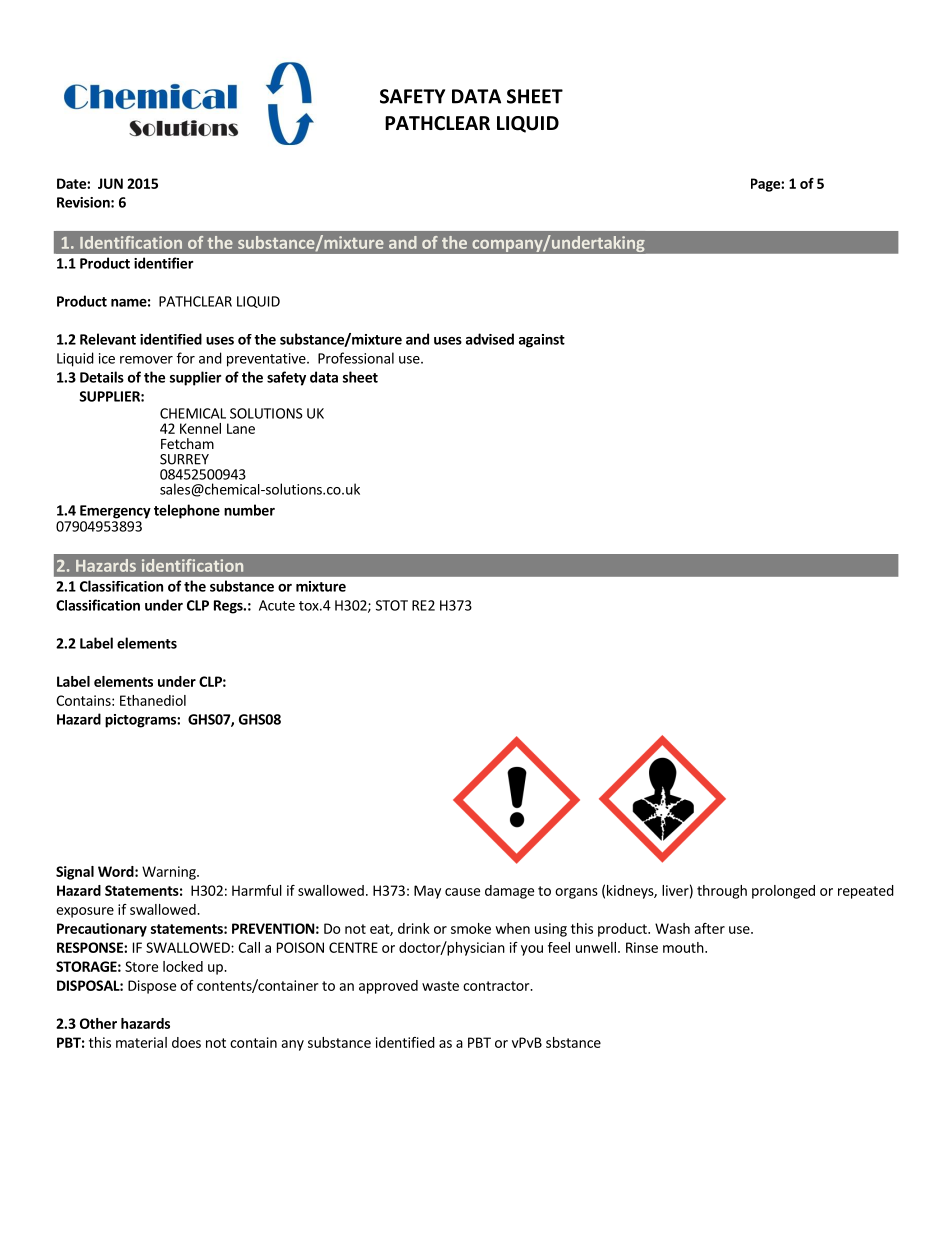  I want to click on number, so click(249, 510).
